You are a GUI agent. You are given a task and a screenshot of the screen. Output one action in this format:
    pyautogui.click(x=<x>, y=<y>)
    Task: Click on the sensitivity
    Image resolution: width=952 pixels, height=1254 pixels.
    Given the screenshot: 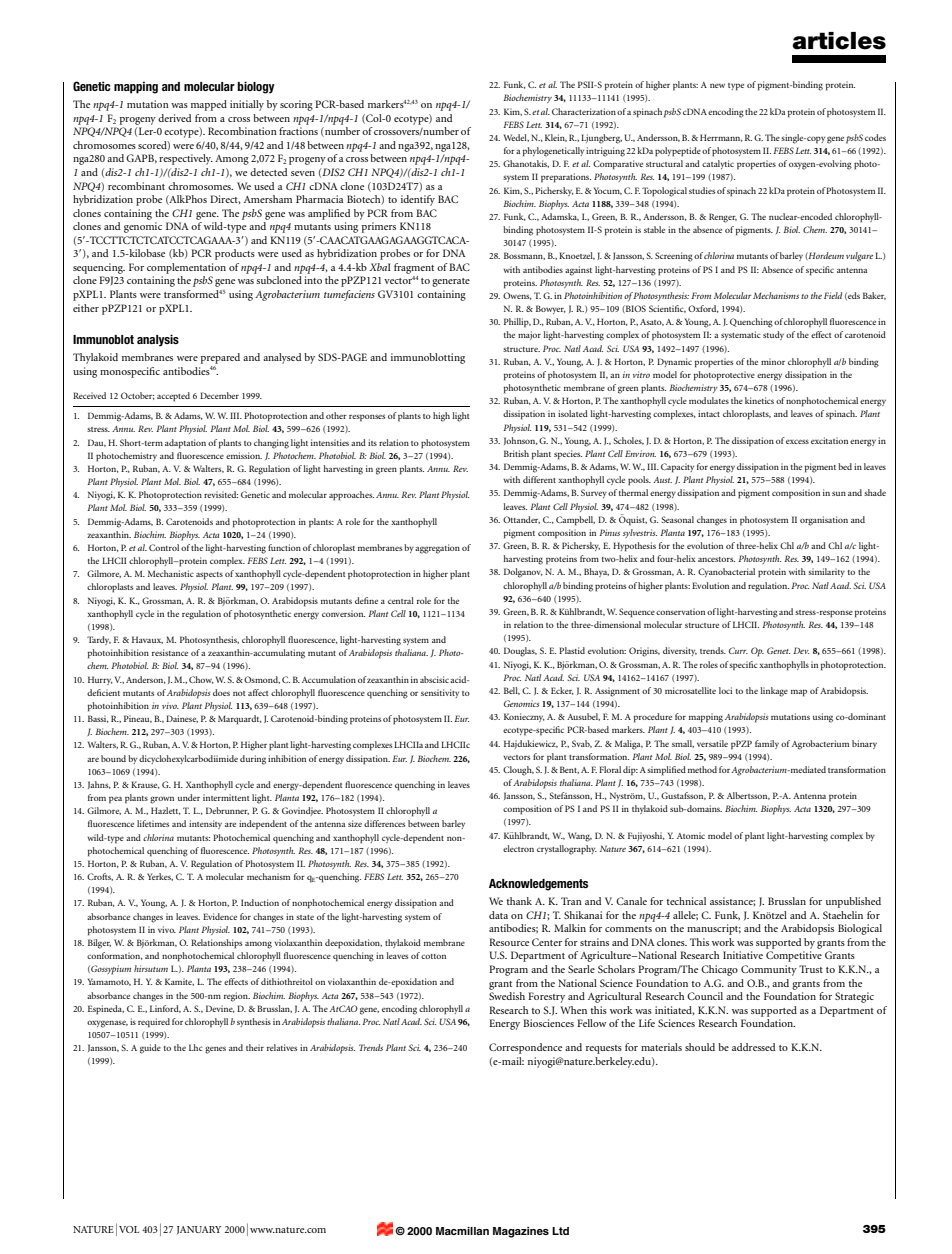 What is the action you would take?
    pyautogui.click(x=440, y=693)
